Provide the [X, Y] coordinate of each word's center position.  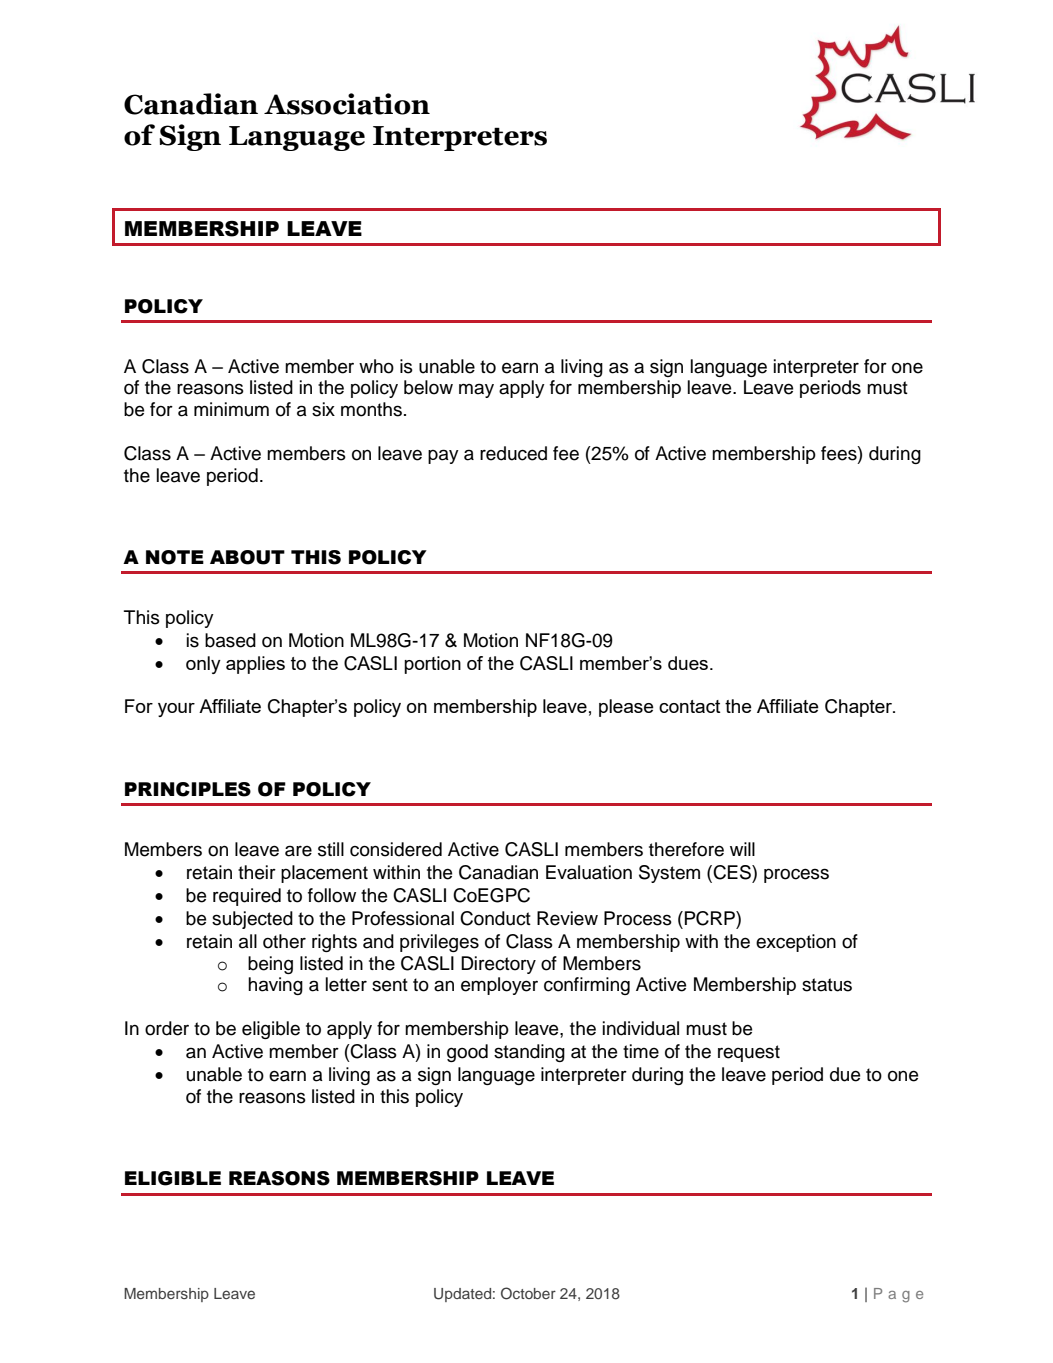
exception [796, 943]
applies [255, 665]
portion [432, 665]
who [376, 366]
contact [689, 706]
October [528, 1293]
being [270, 965]
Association [347, 104]
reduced [513, 453]
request [749, 1053]
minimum [231, 409]
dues [688, 663]
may [476, 390]
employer [499, 986]
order [167, 1028]
